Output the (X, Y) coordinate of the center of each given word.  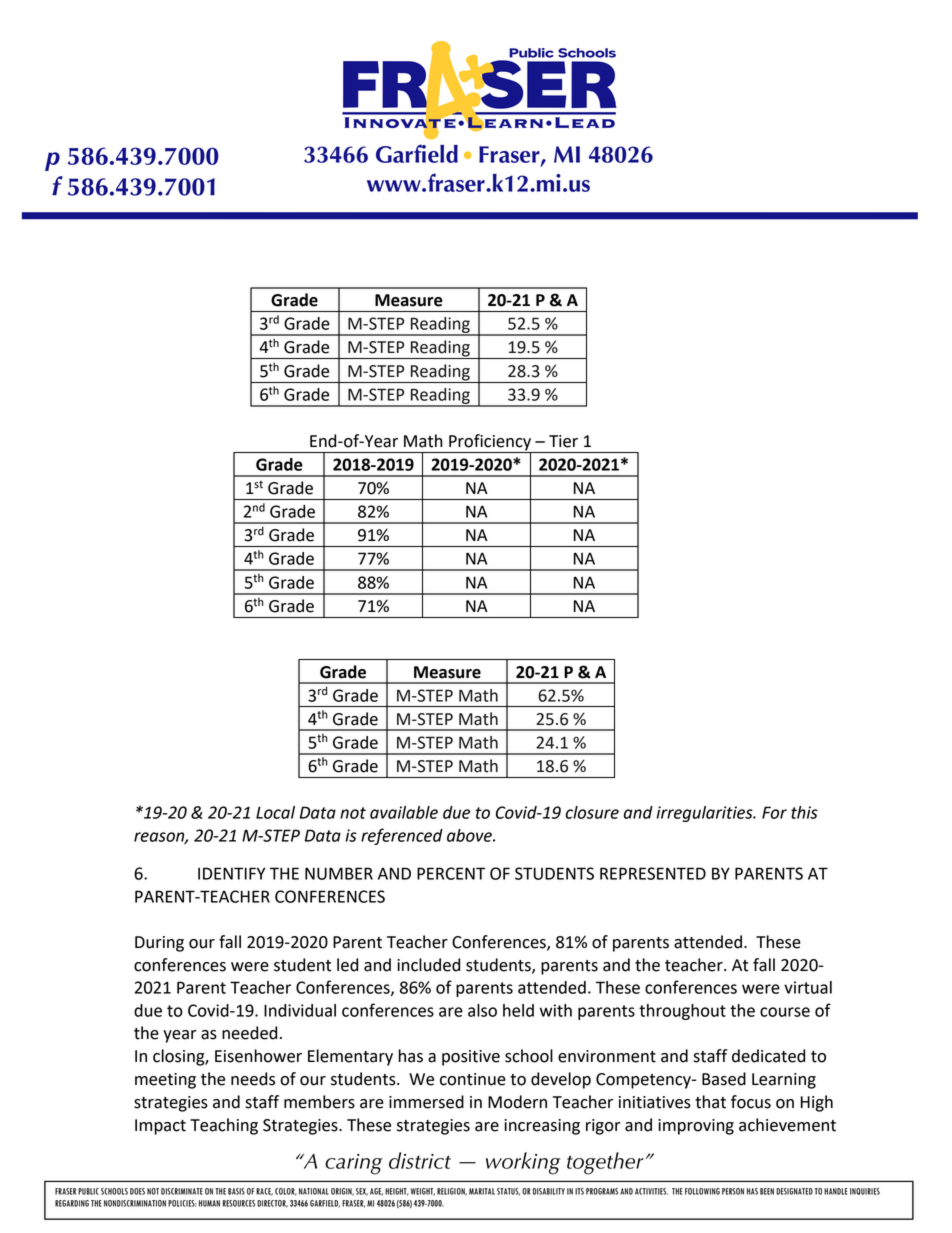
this (804, 812)
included (428, 965)
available (404, 812)
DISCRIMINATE (182, 1191)
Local (275, 812)
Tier (563, 441)
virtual (808, 987)
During (159, 944)
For (774, 812)
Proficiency (490, 443)
